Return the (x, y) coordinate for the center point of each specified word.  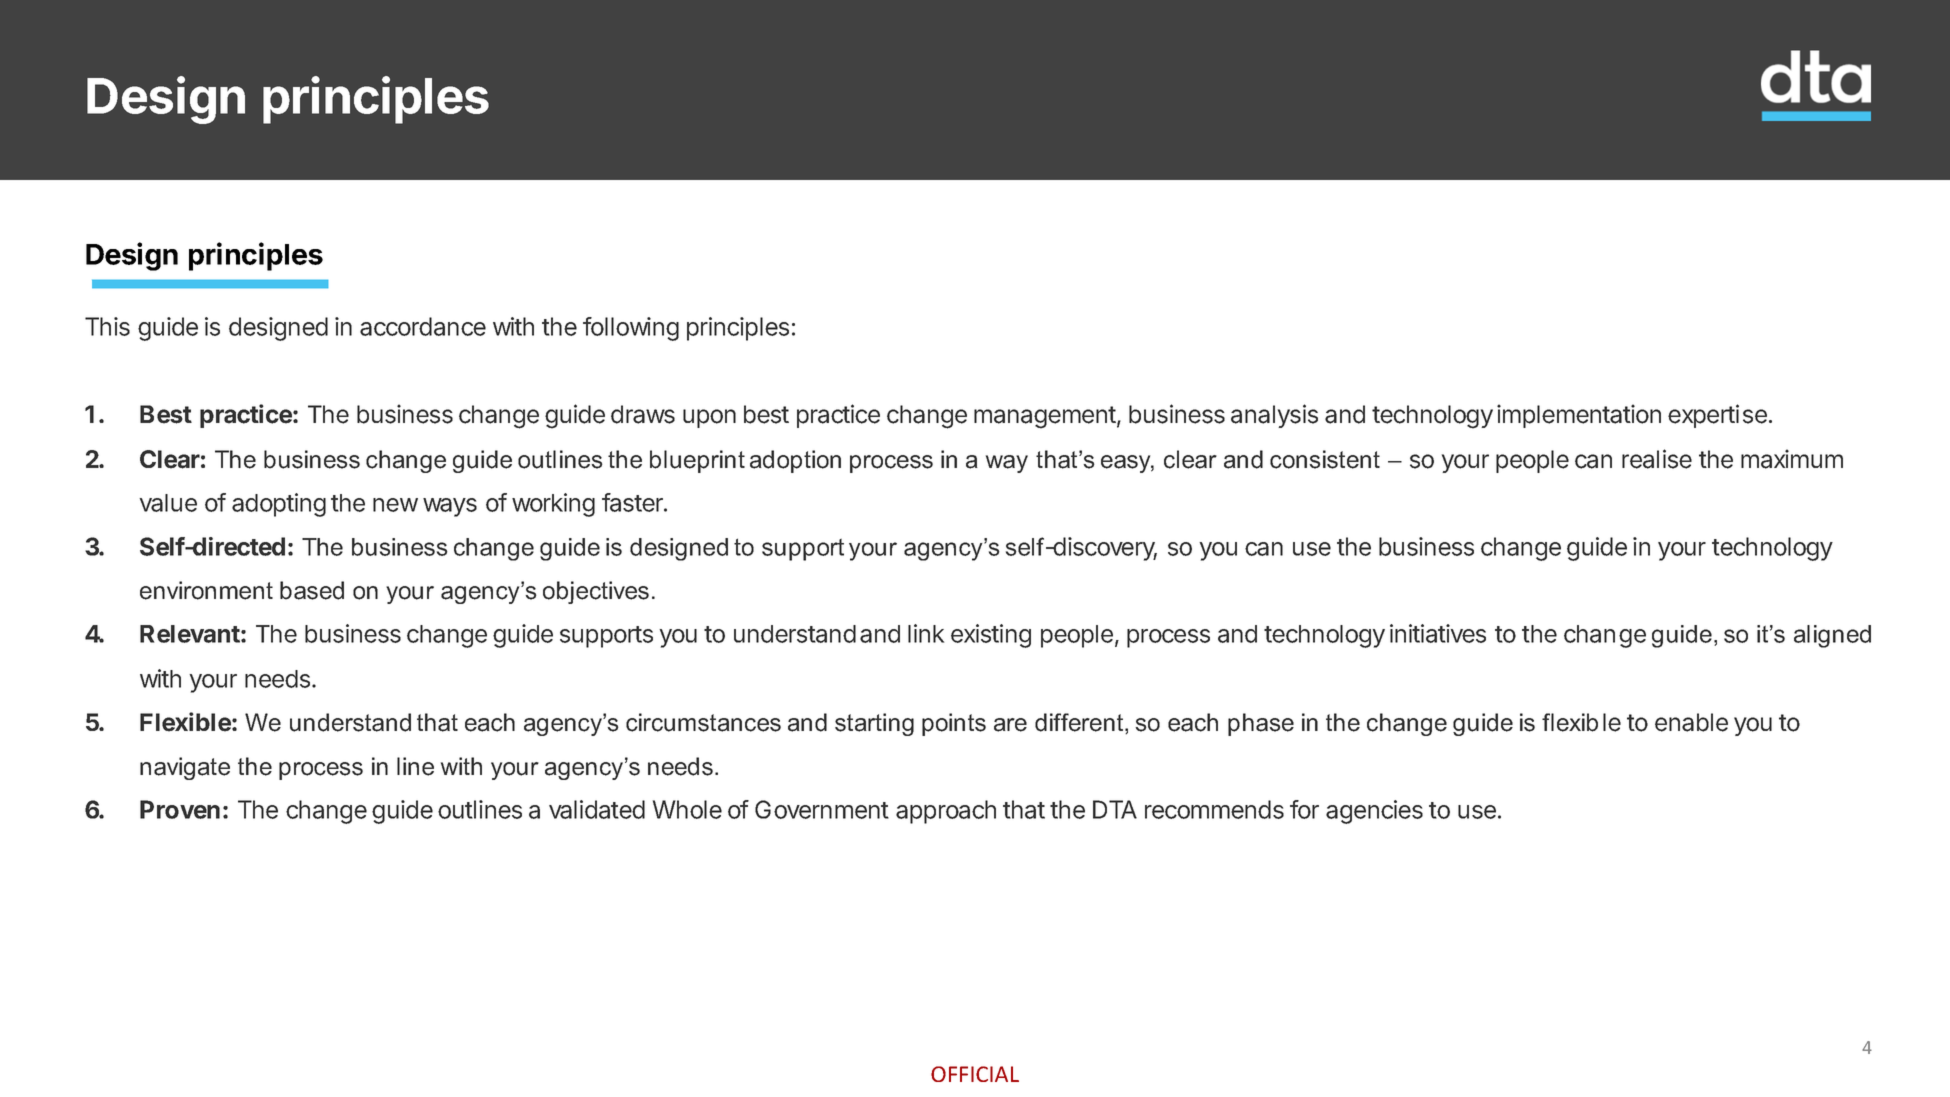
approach (946, 812)
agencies (1374, 812)
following (631, 329)
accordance (423, 326)
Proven (180, 809)
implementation (1579, 416)
